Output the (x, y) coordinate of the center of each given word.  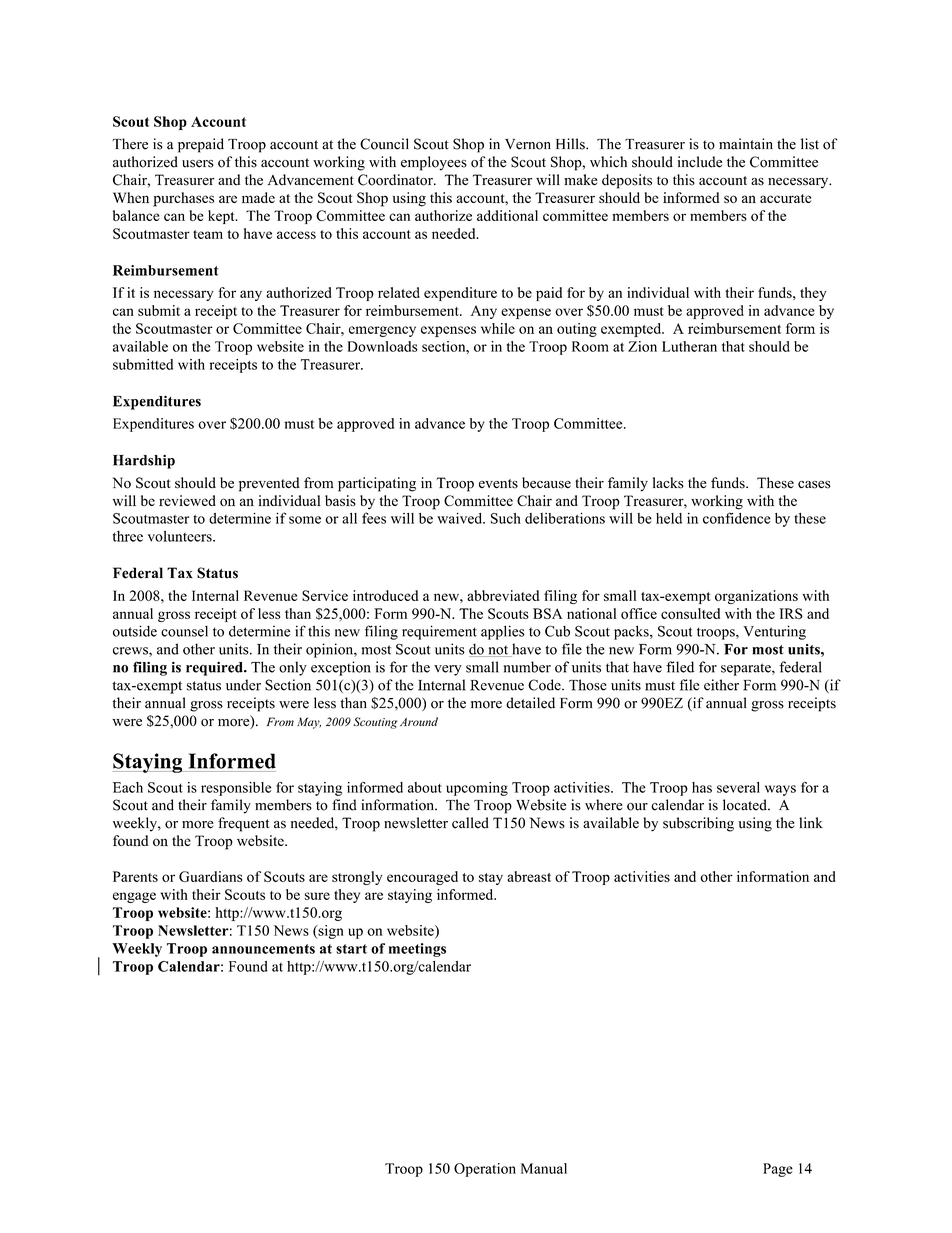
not (498, 651)
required (215, 668)
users (198, 164)
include (700, 162)
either (721, 685)
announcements (263, 949)
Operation (485, 1170)
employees (434, 163)
